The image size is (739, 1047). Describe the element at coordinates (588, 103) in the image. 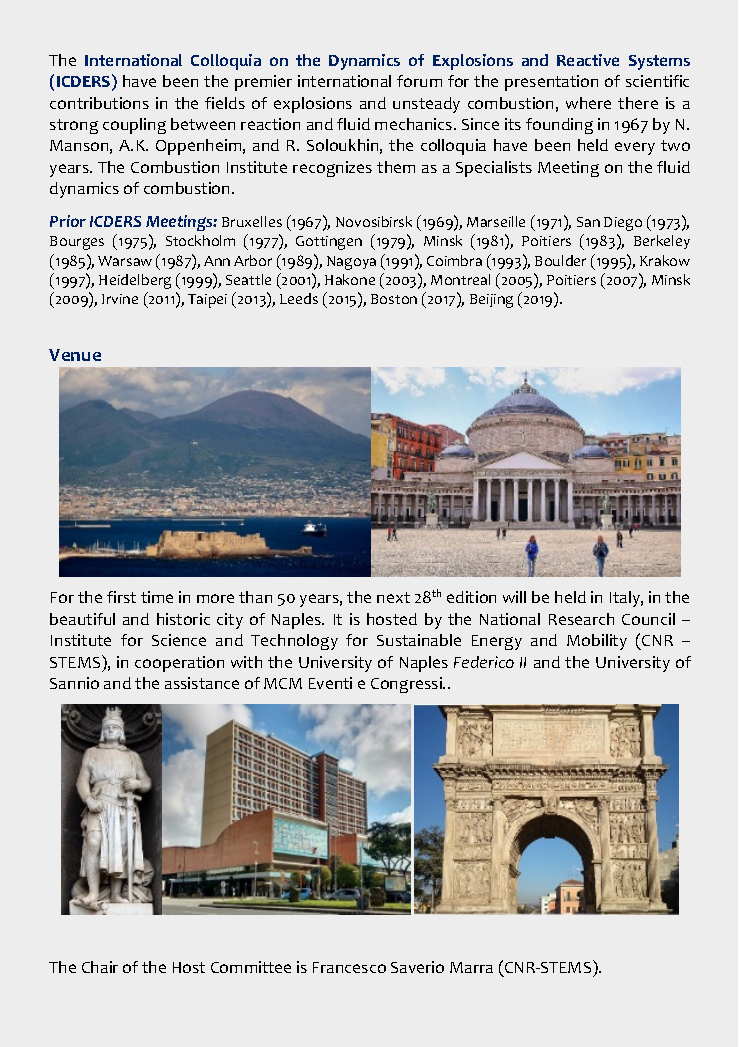

I see `where` at that location.
